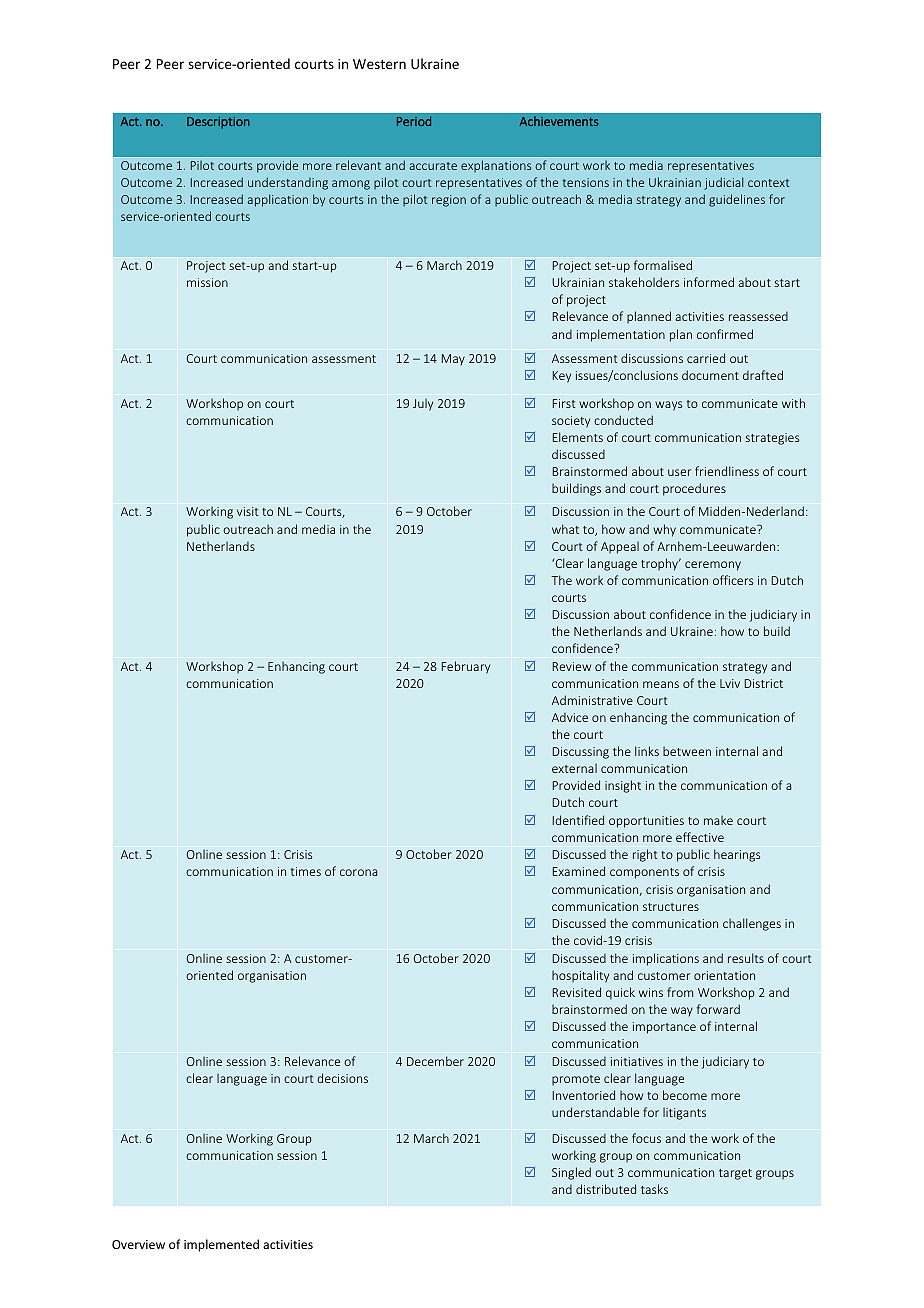  I want to click on challenges, so click(752, 924).
